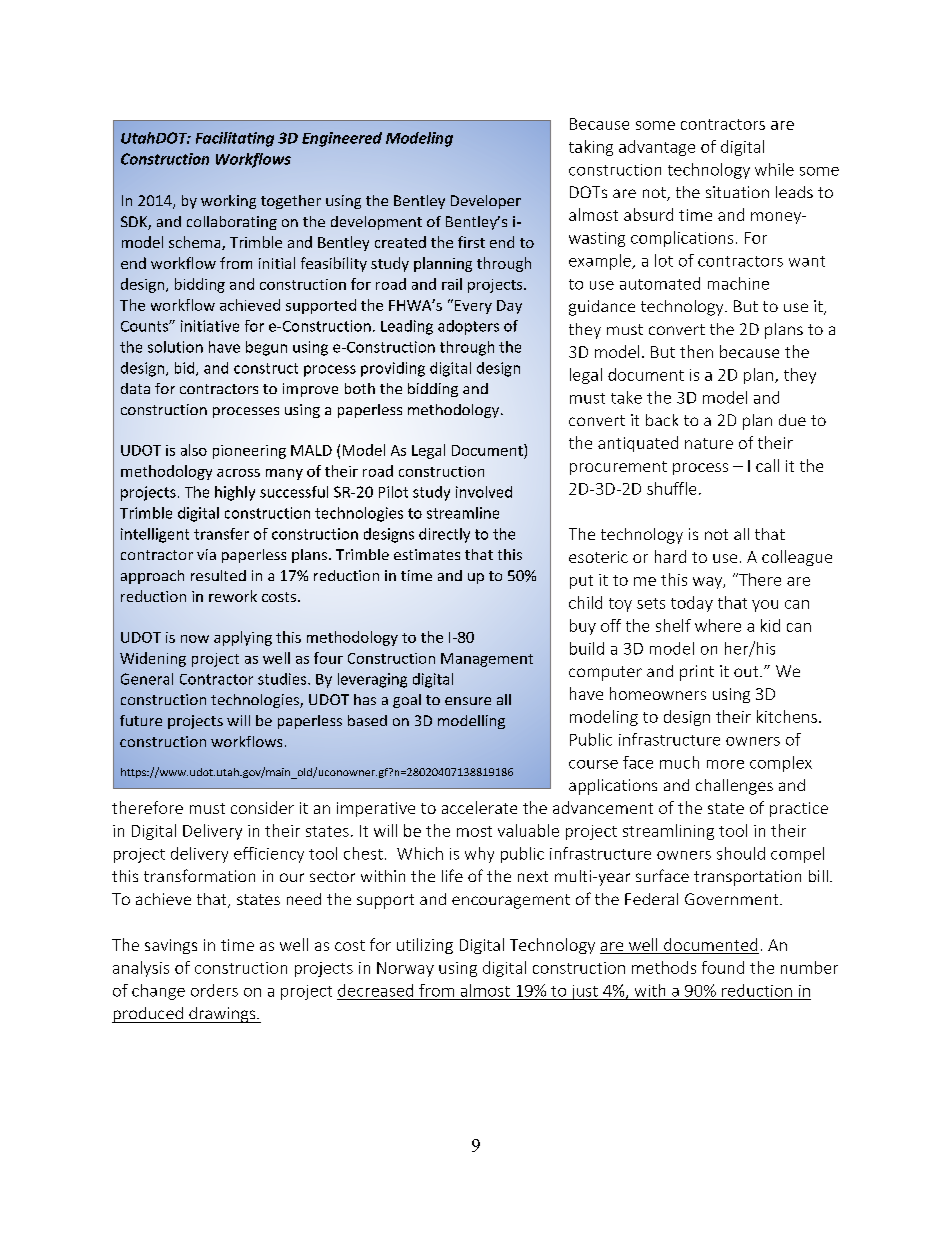  What do you see at coordinates (214, 990) in the screenshot?
I see `orders` at bounding box center [214, 990].
